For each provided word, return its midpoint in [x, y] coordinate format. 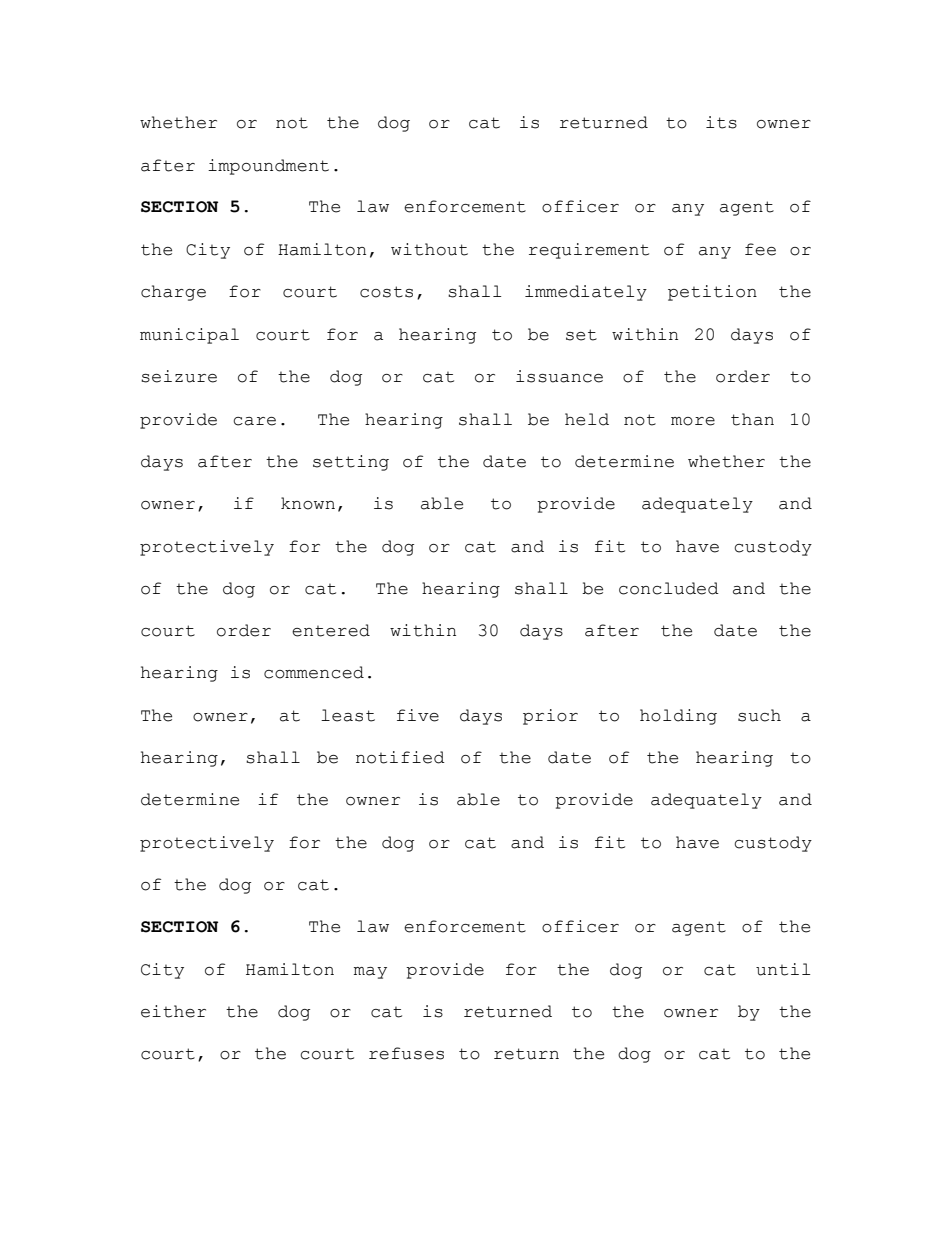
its [721, 122]
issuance [559, 376]
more [693, 421]
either [173, 1011]
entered [331, 630]
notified [400, 757]
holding [678, 717]
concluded [669, 588]
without [429, 249]
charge [173, 293]
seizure [179, 376]
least [348, 715]
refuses [406, 1053]
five [418, 715]
